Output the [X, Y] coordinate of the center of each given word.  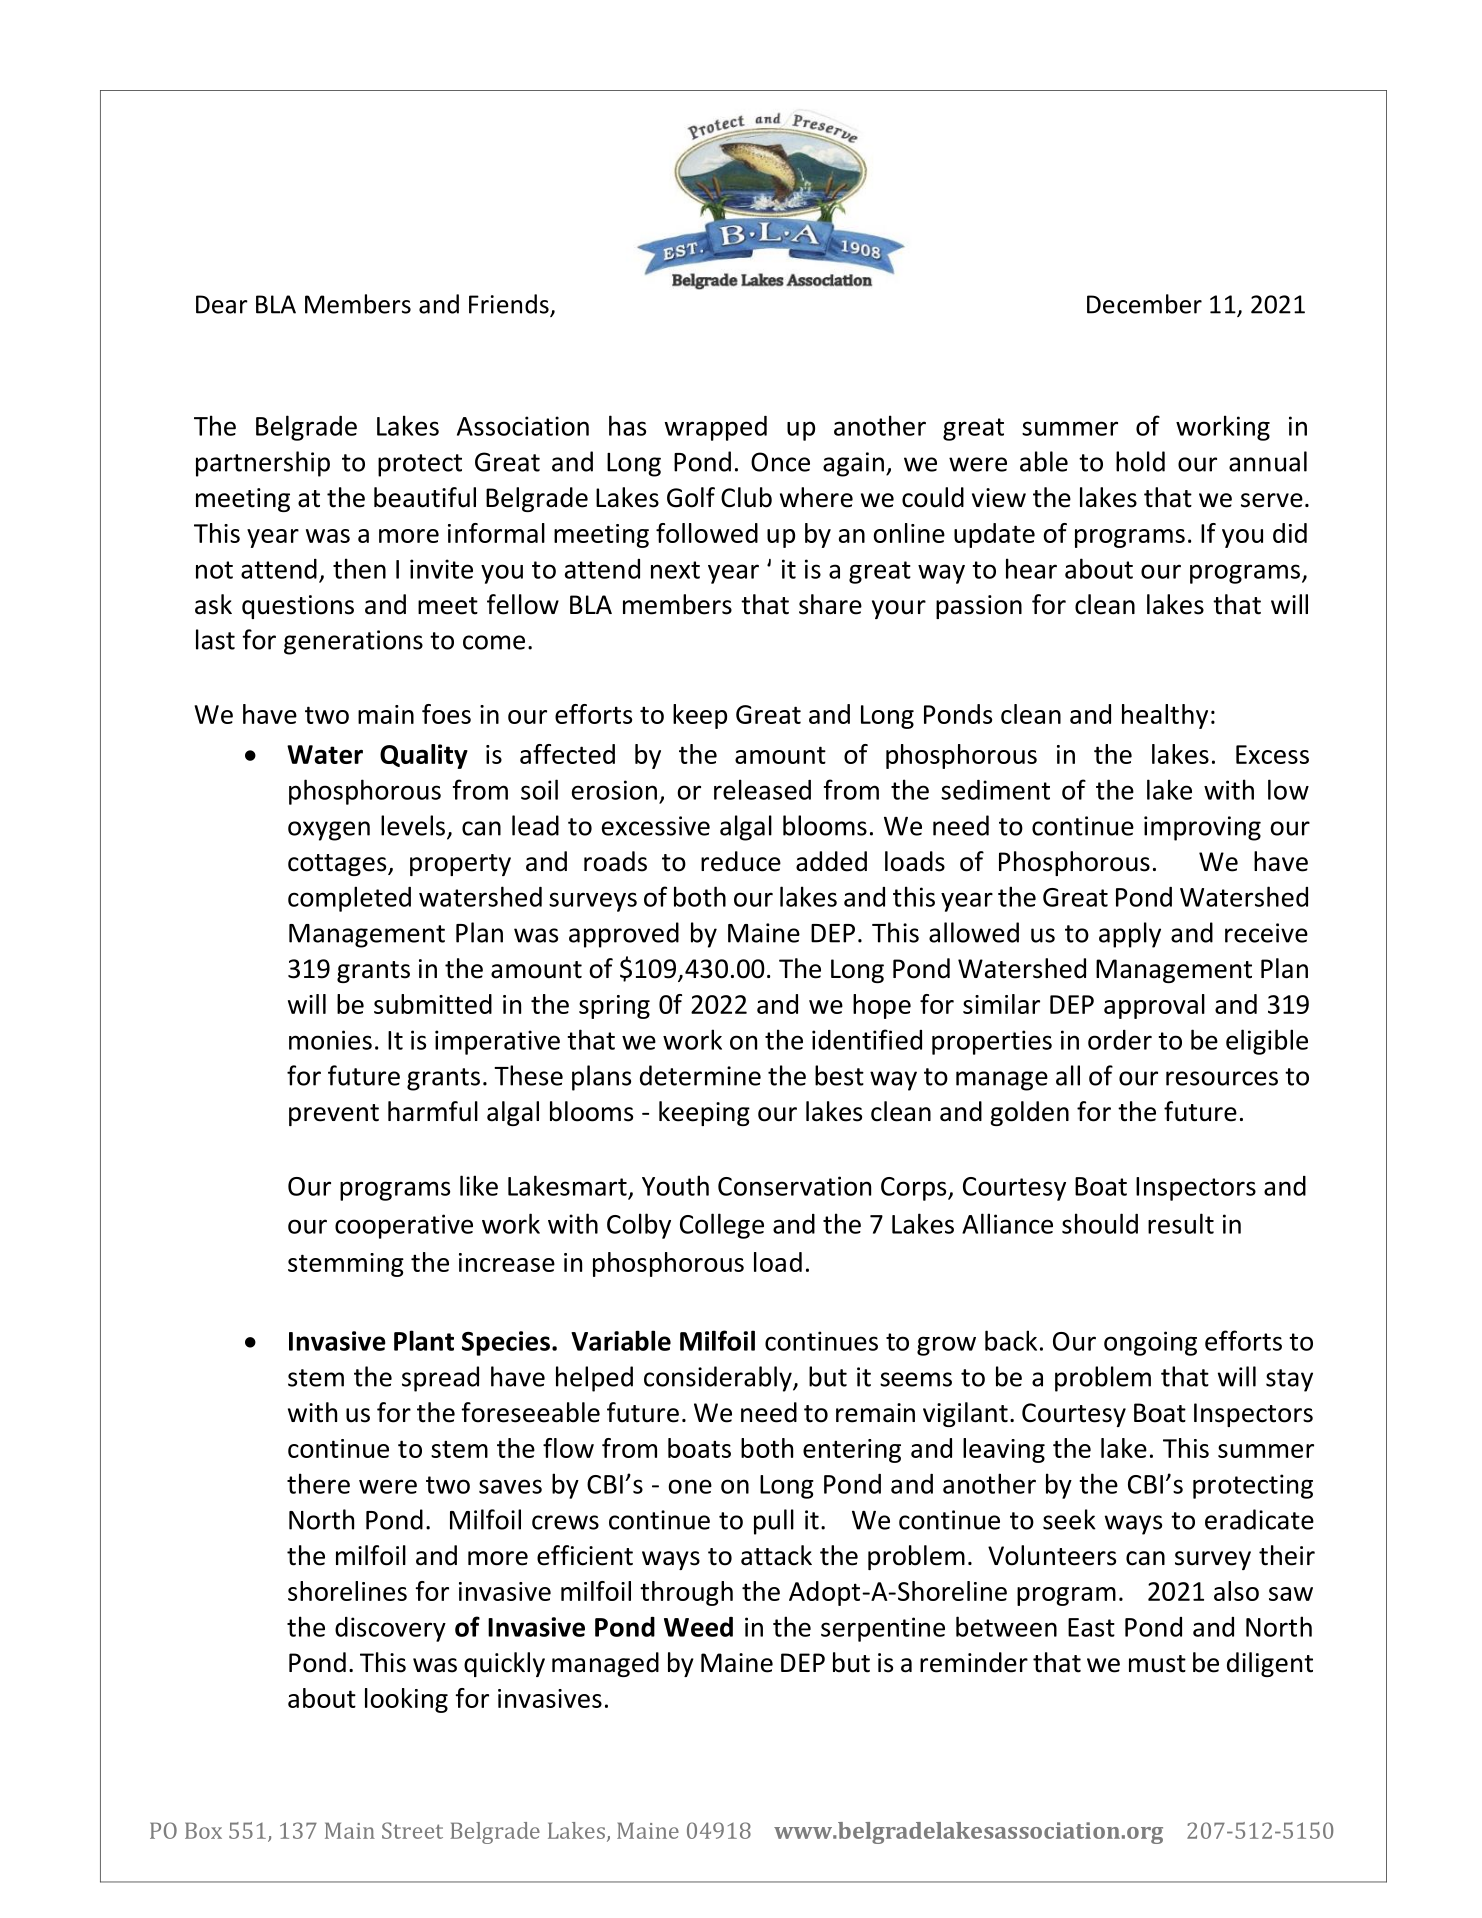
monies [330, 1040]
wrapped [716, 428]
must [1157, 1664]
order [1120, 1040]
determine [700, 1075]
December [1144, 304]
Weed [698, 1627]
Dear [222, 304]
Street [412, 1830]
